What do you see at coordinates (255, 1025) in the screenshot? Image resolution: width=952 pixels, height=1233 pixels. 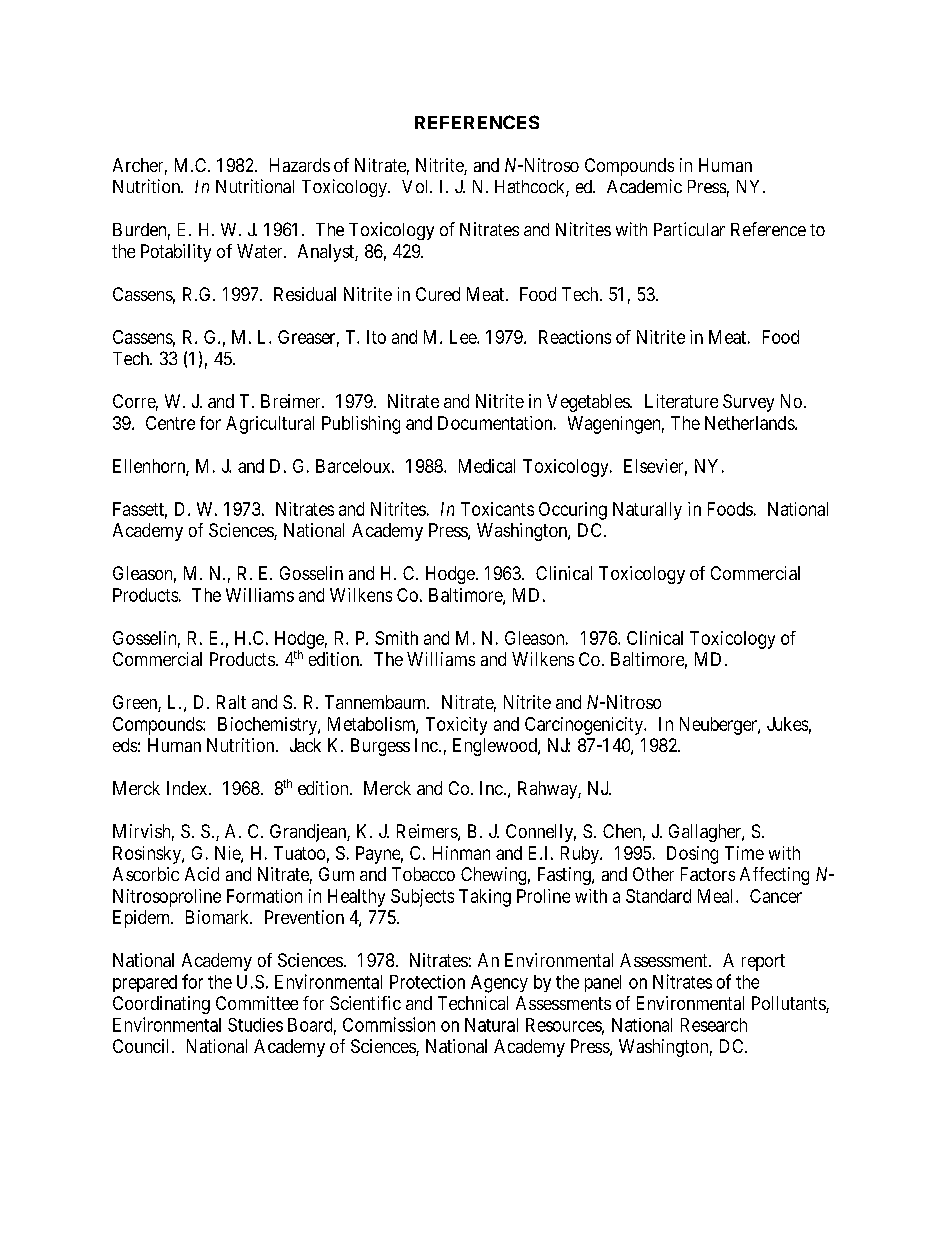 I see `Studies` at bounding box center [255, 1025].
